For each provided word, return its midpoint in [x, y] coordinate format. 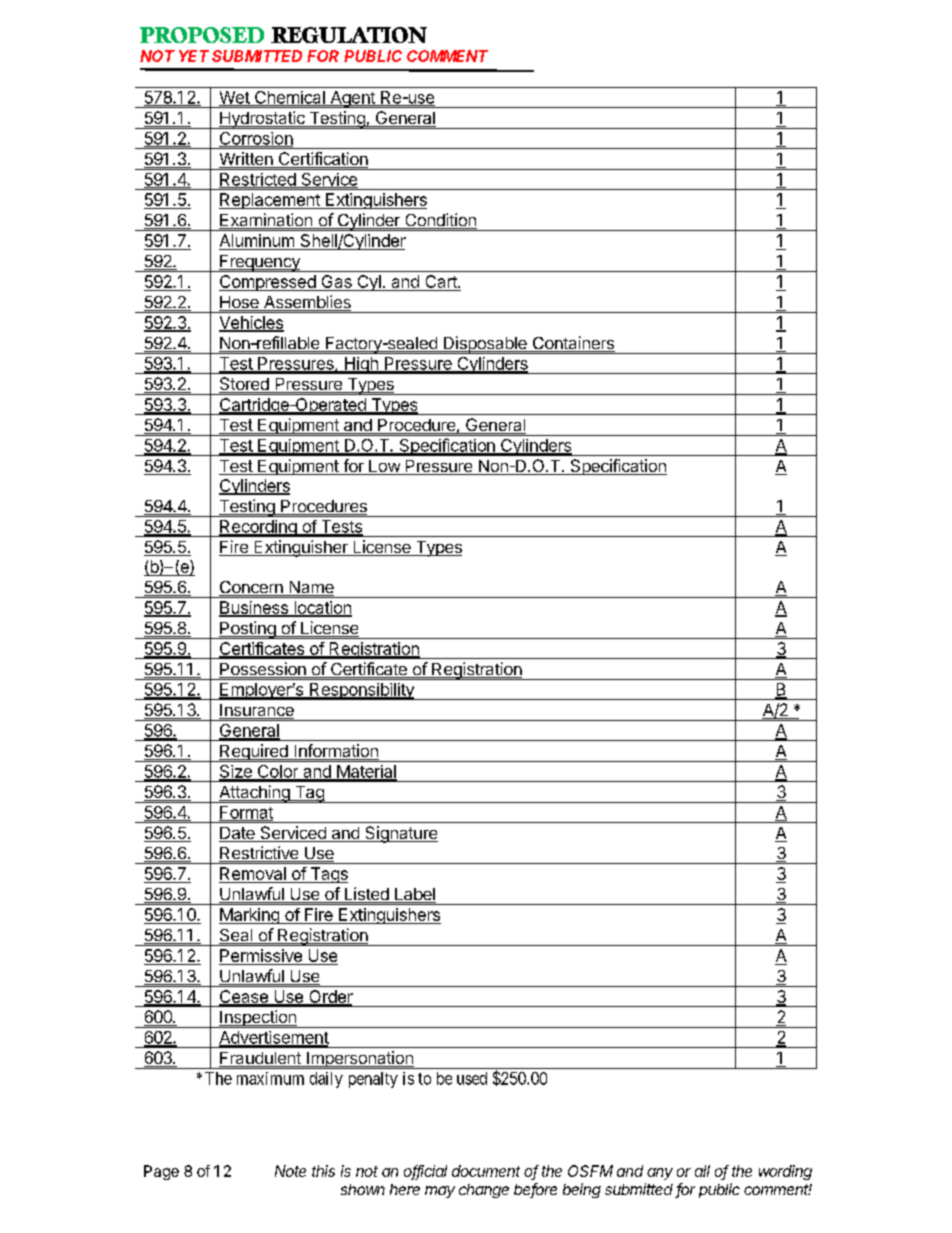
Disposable [485, 345]
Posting [248, 630]
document [486, 1171]
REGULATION [349, 35]
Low [384, 467]
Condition [440, 221]
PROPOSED [202, 35]
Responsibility [361, 691]
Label [414, 895]
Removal [253, 875]
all [702, 1171]
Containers [572, 344]
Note [290, 1171]
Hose [240, 303]
